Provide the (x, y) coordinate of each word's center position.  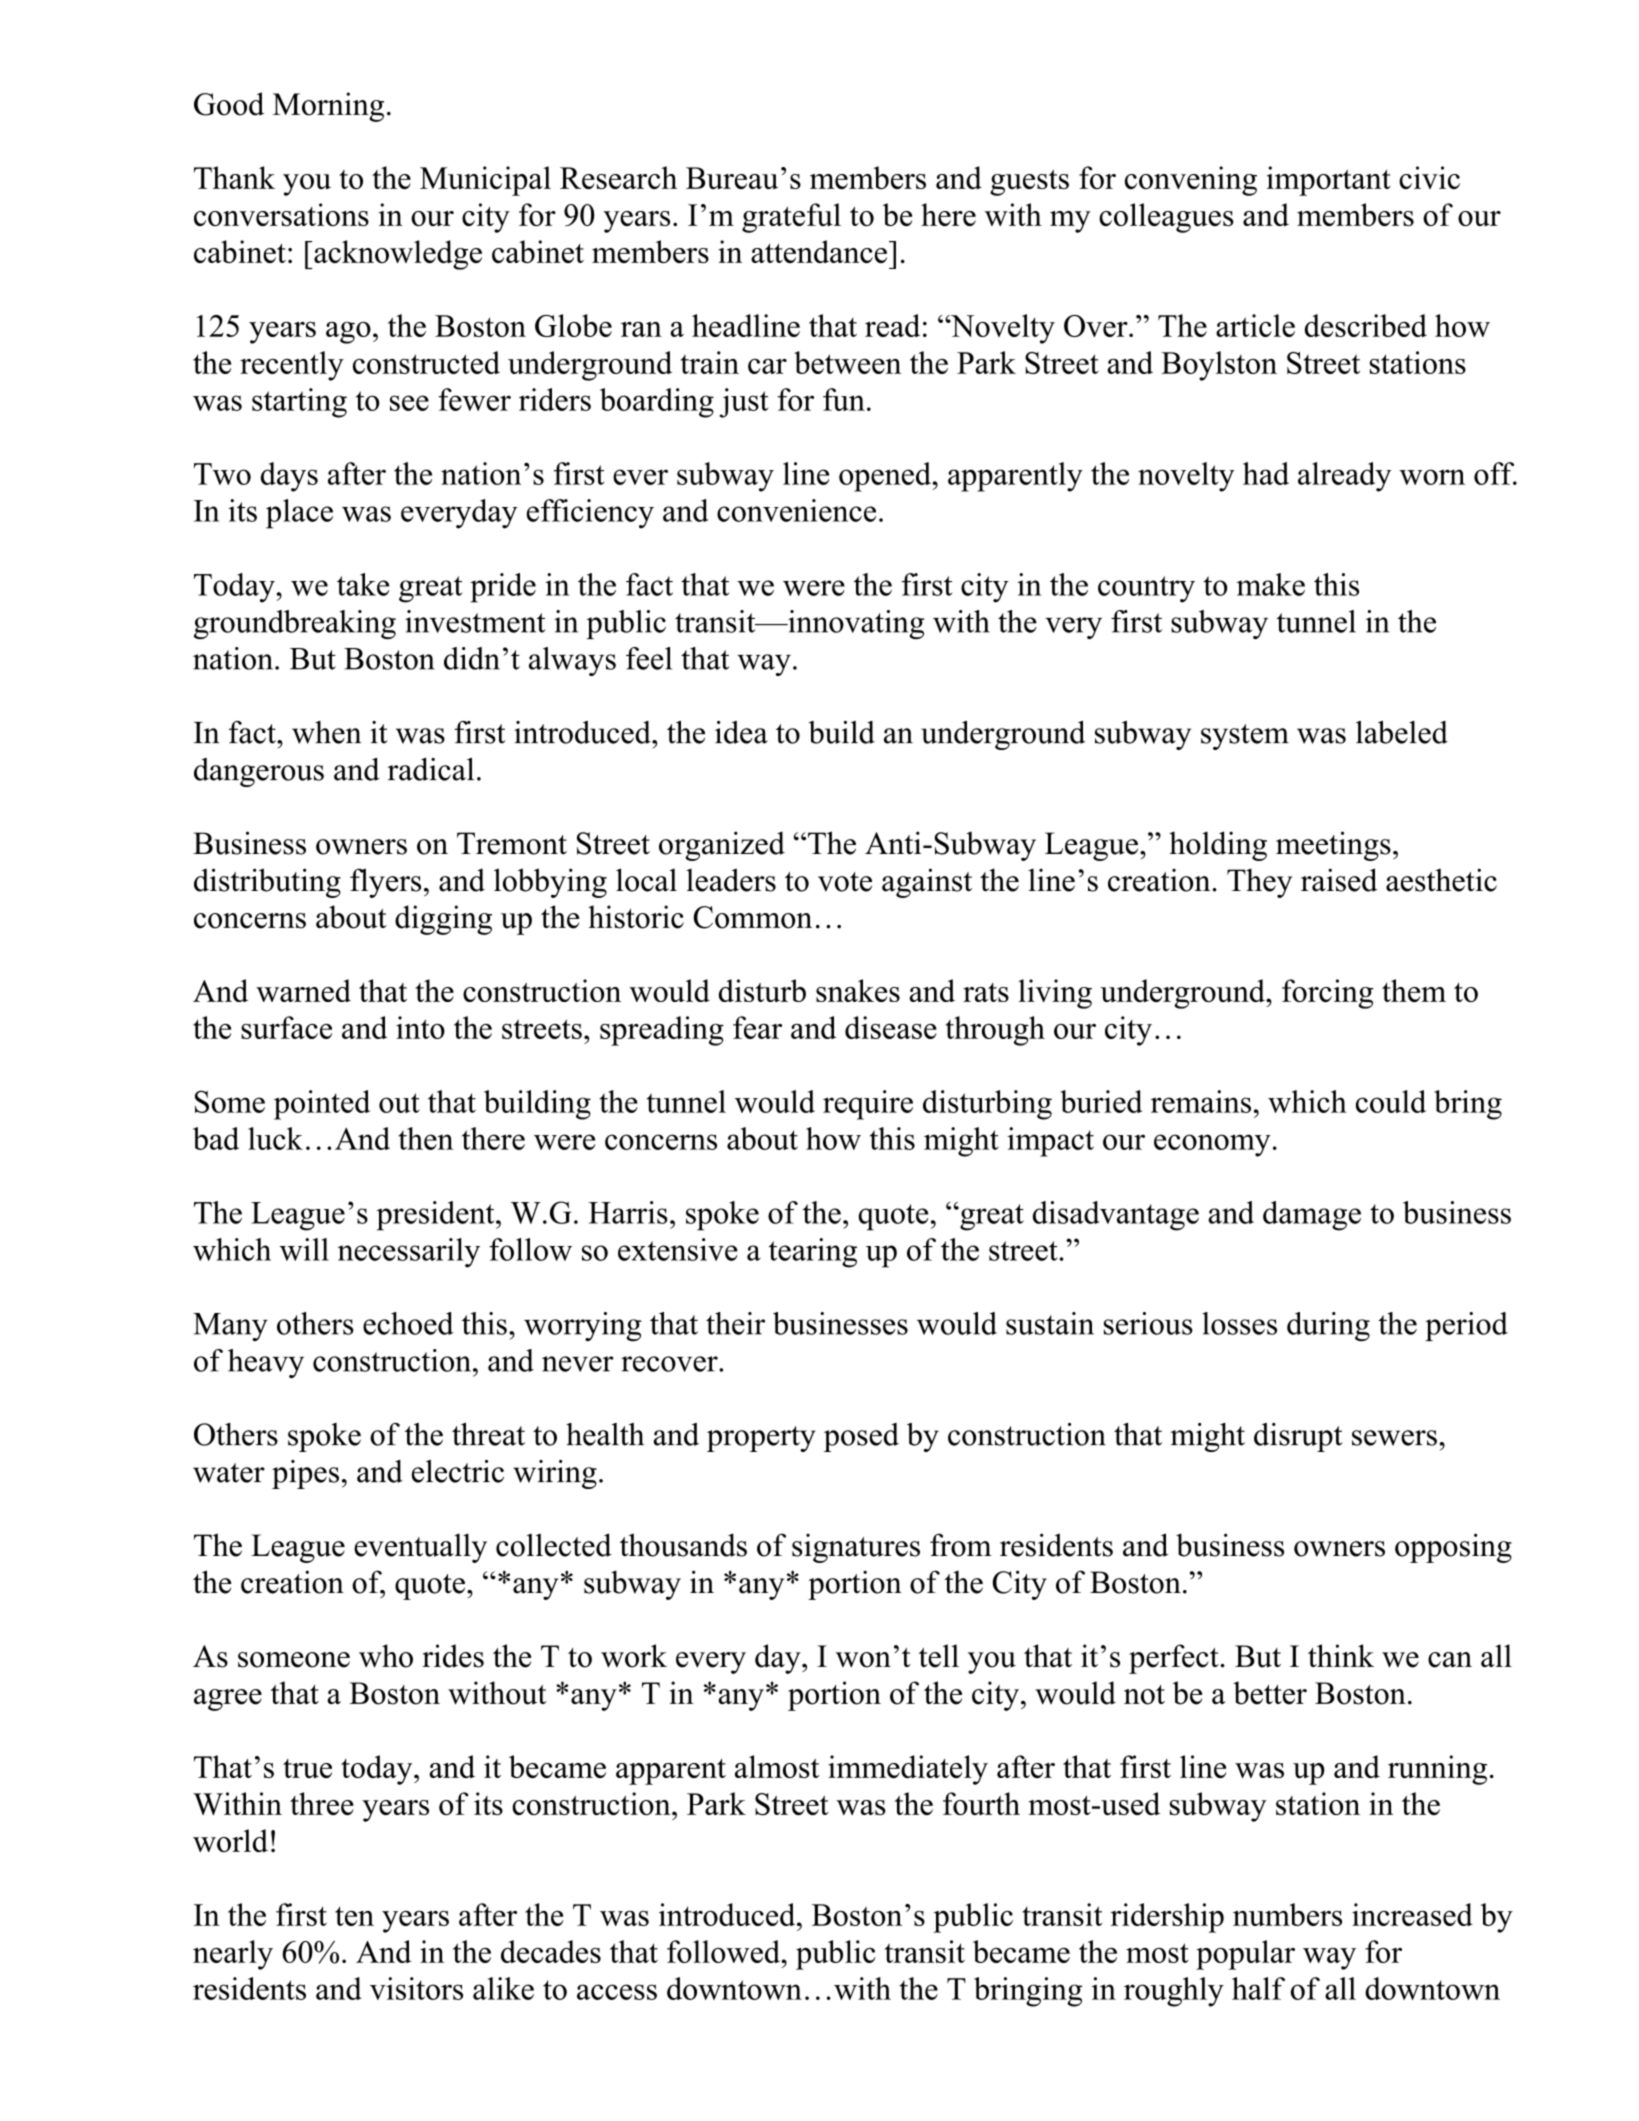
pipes (305, 1474)
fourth (981, 1803)
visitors (416, 1988)
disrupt (1298, 1437)
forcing (1328, 994)
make (1271, 584)
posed (861, 1437)
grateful (791, 218)
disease (891, 1027)
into (420, 1027)
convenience (796, 510)
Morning (328, 107)
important (1329, 181)
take (363, 584)
